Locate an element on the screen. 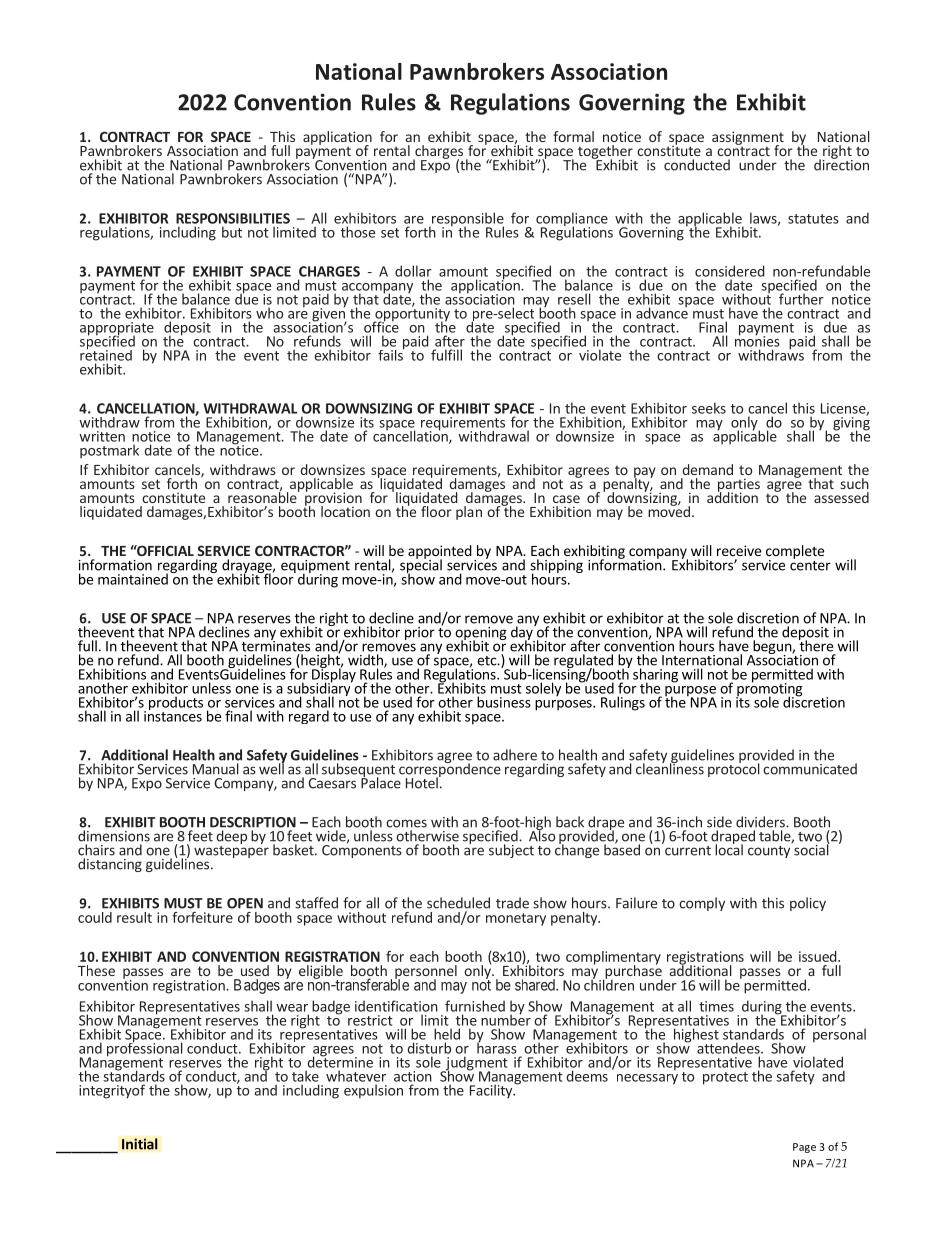  Hotel is located at coordinates (423, 782).
